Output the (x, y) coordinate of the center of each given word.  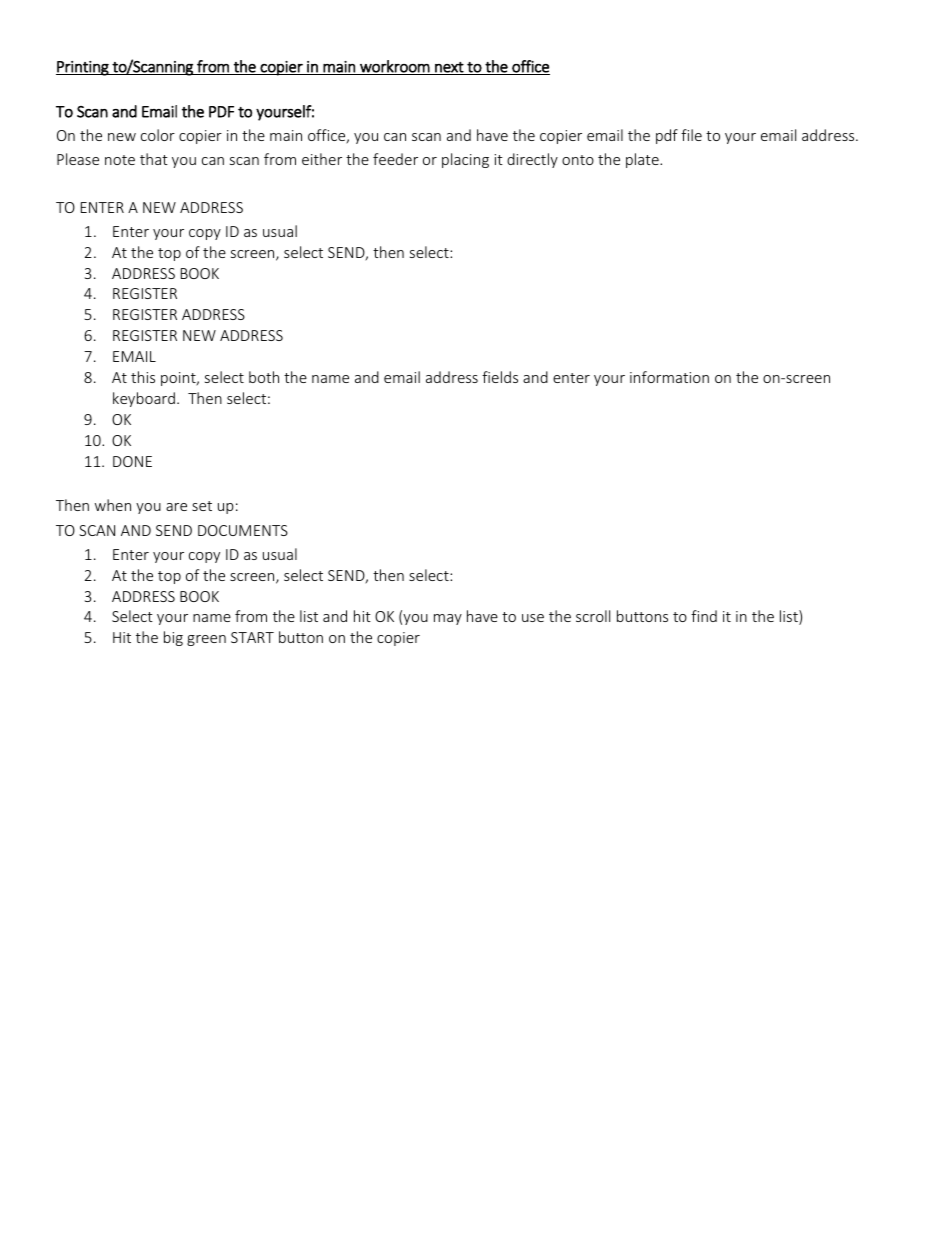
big (173, 638)
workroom (395, 67)
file (691, 135)
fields (500, 377)
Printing (83, 68)
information (669, 377)
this (143, 377)
